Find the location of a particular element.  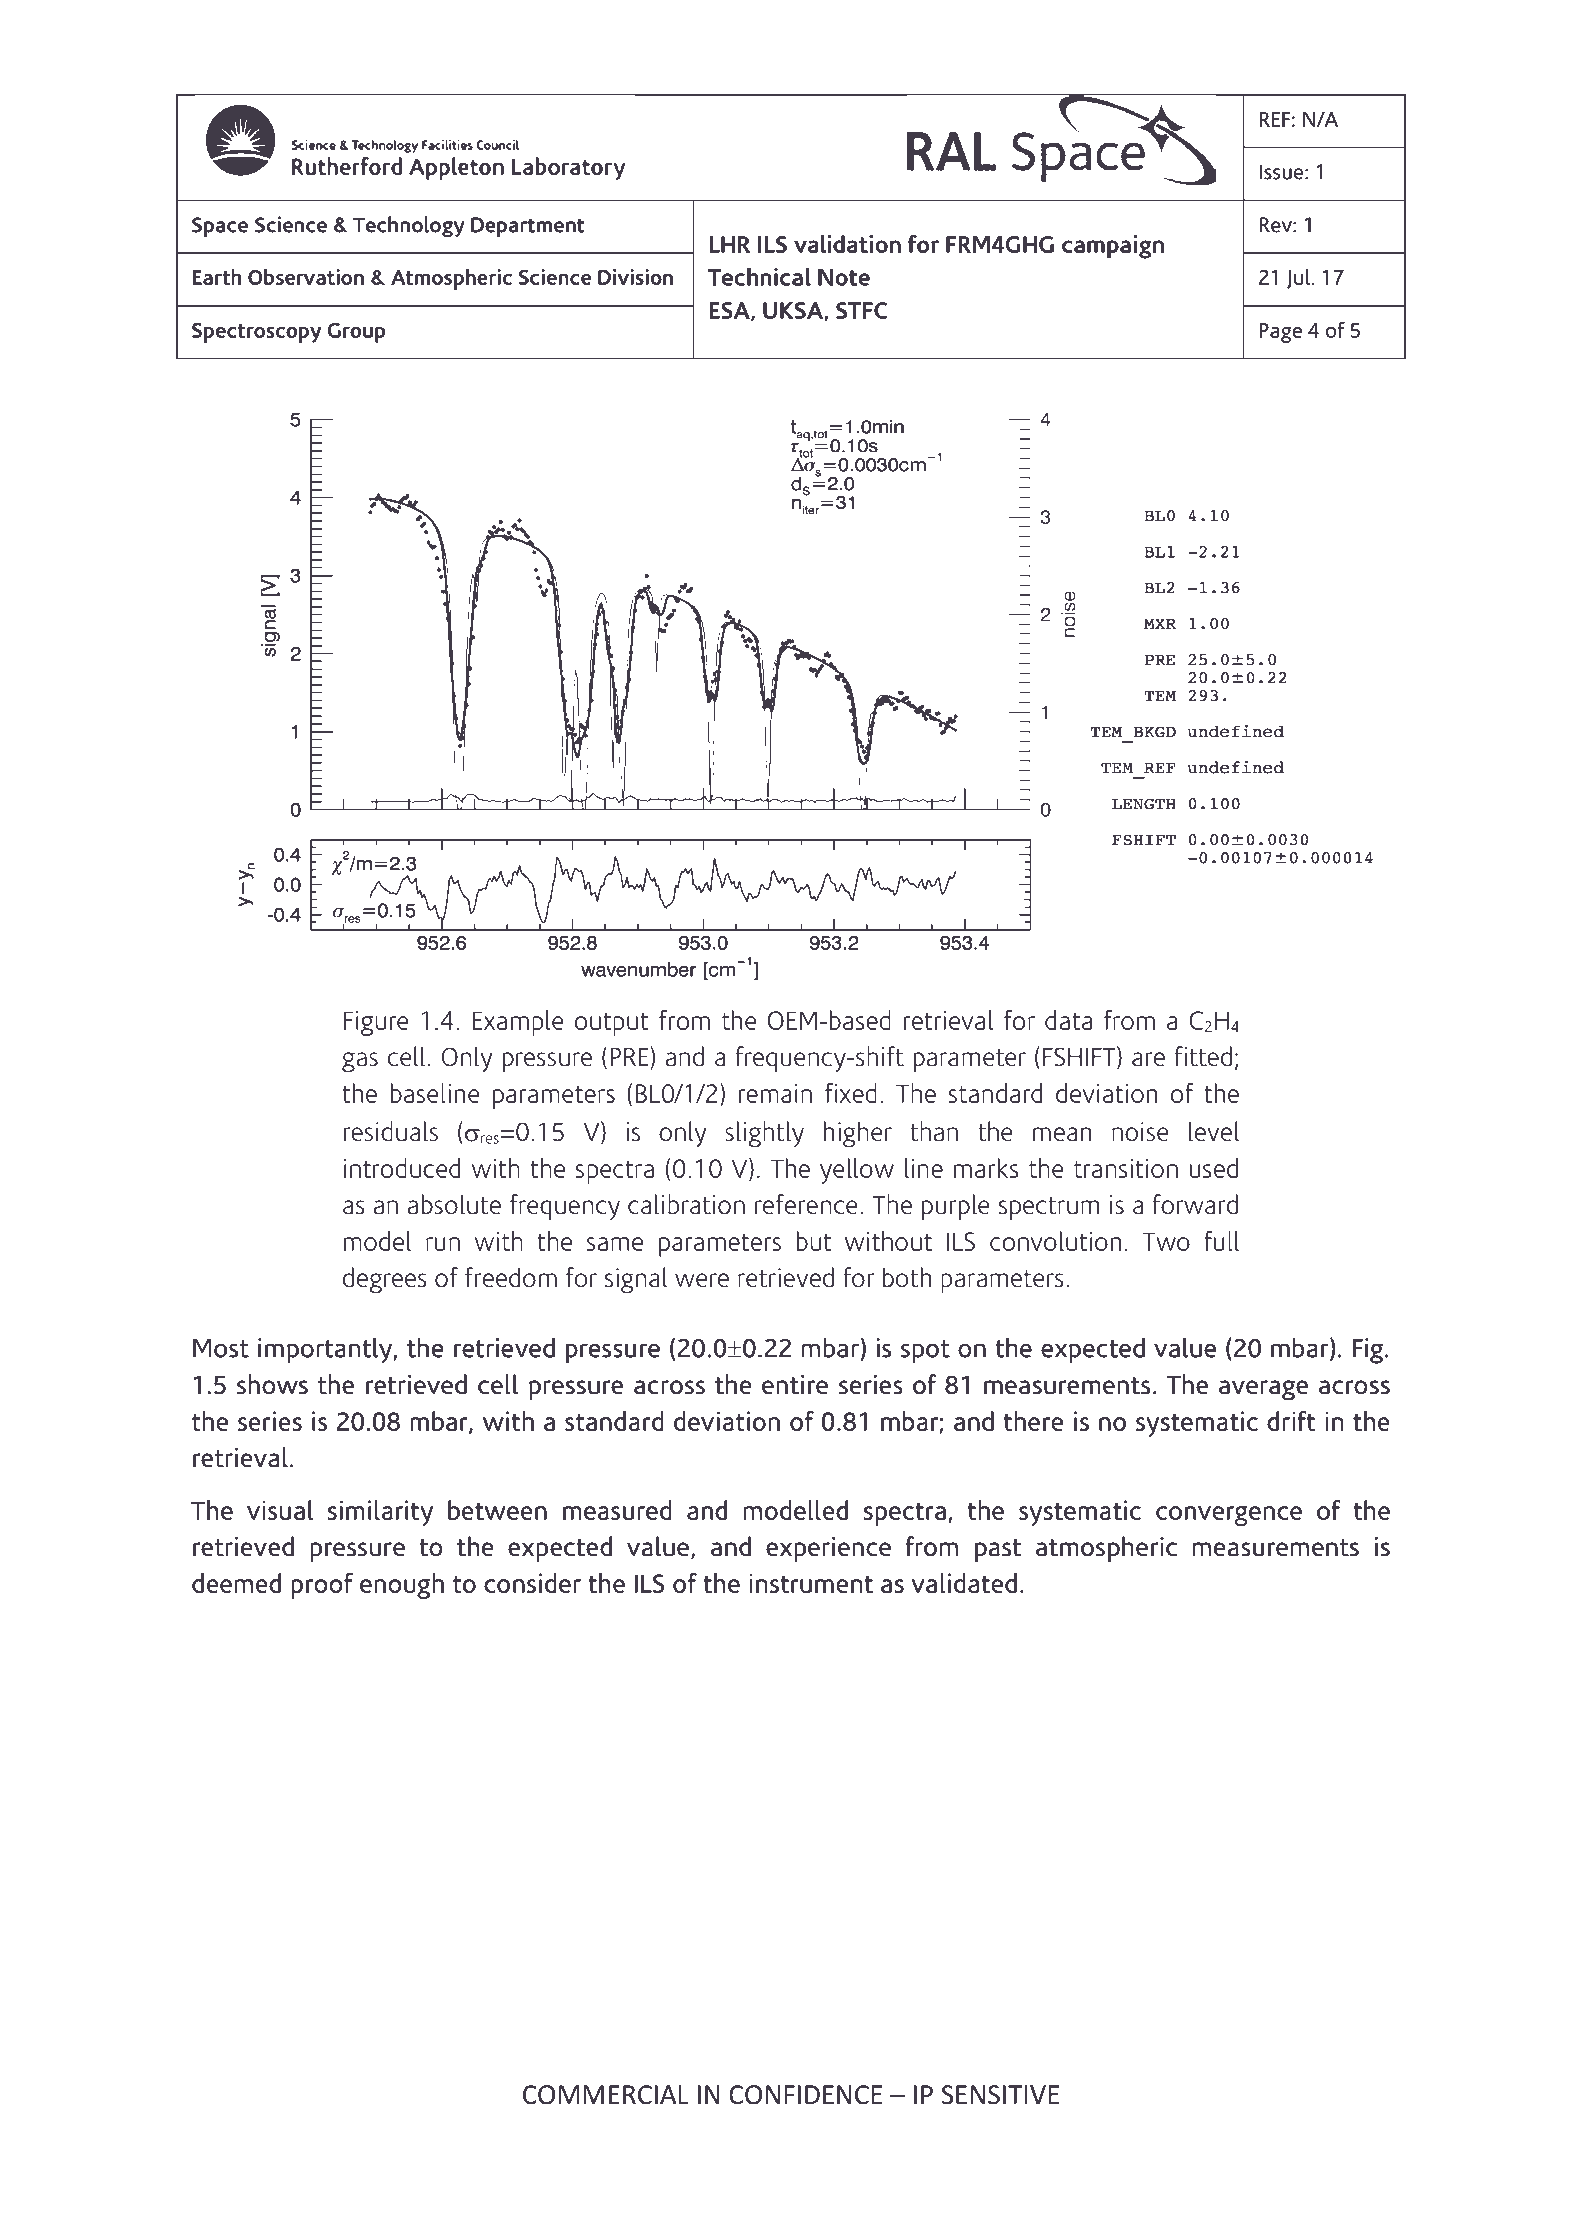

noise is located at coordinates (1140, 1132).
